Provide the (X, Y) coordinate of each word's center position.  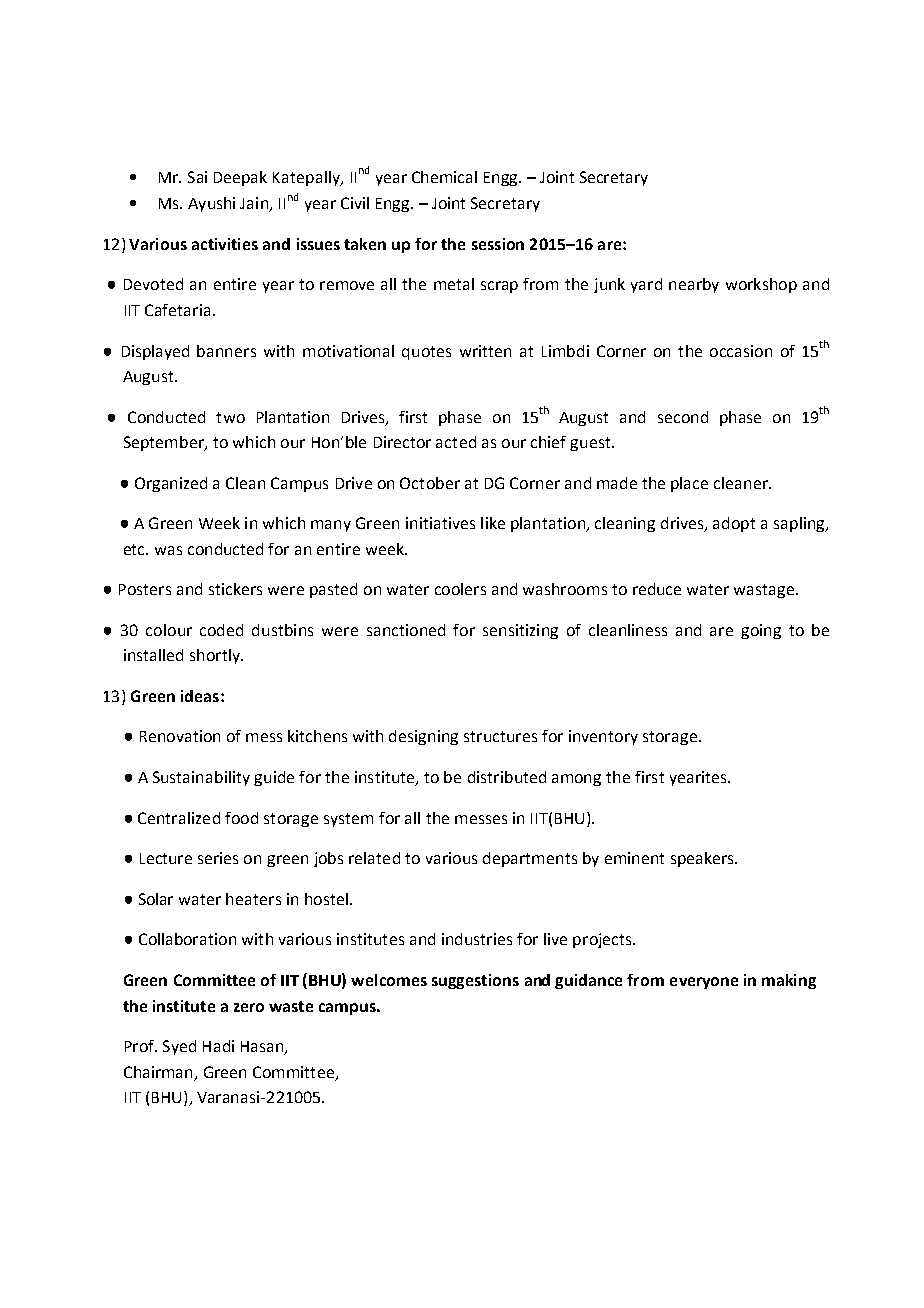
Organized (171, 484)
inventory (603, 737)
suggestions (475, 981)
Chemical (444, 177)
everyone (704, 983)
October (430, 483)
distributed (507, 777)
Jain (255, 204)
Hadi (218, 1046)
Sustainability (201, 778)
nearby (694, 285)
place (689, 484)
